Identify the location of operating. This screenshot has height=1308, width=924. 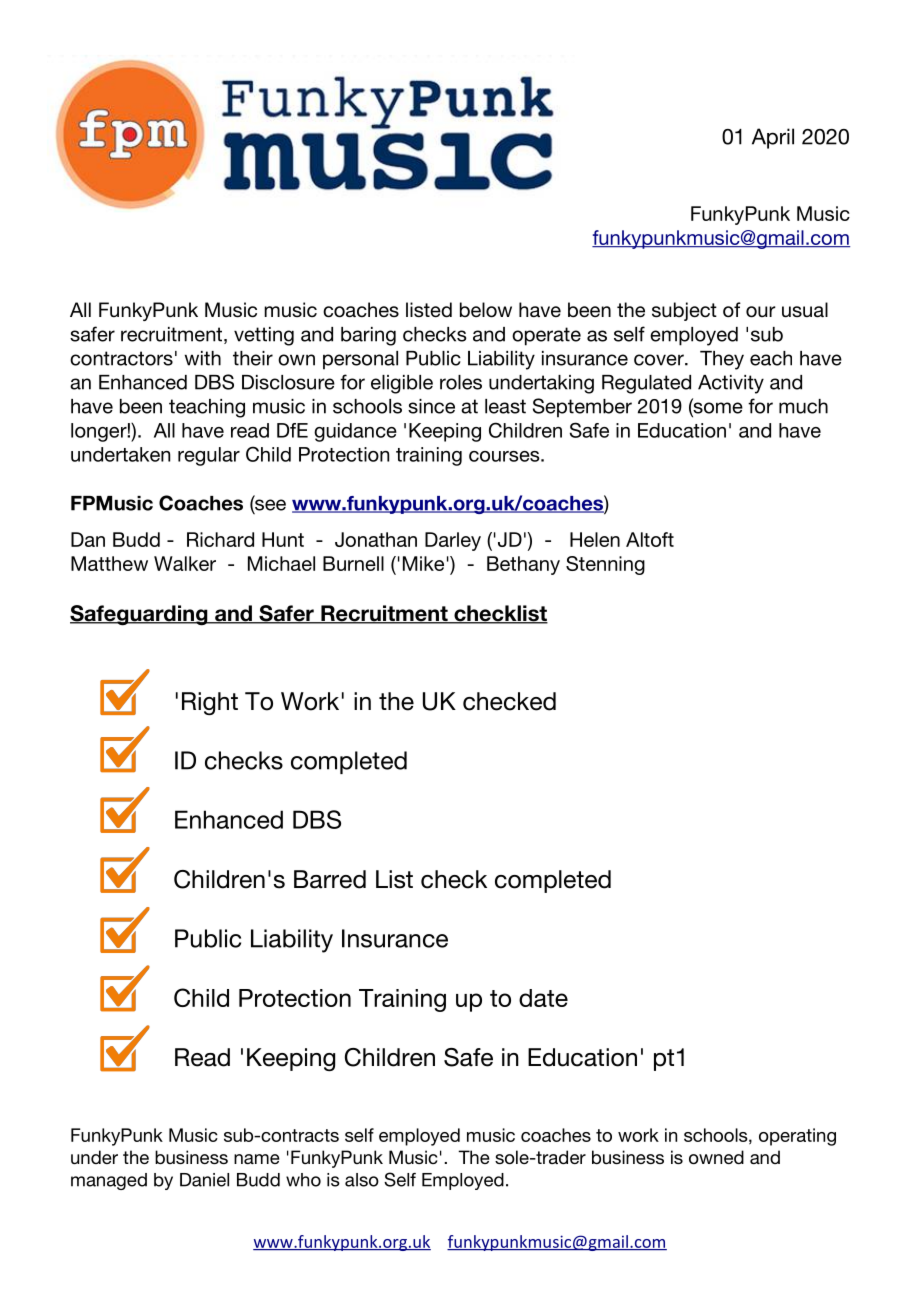
(797, 1137).
